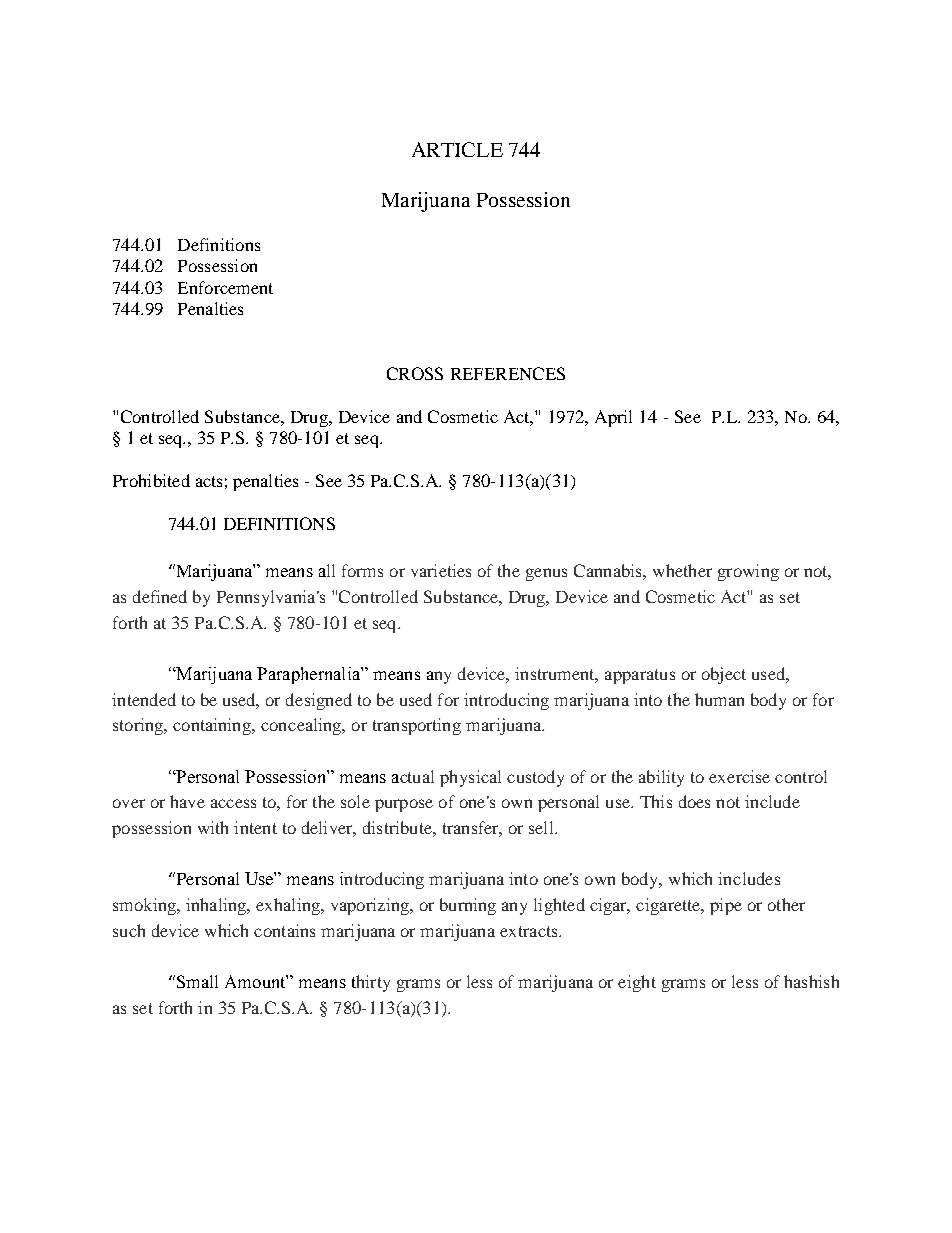 This page has width=952, height=1233. I want to click on physical, so click(470, 778).
